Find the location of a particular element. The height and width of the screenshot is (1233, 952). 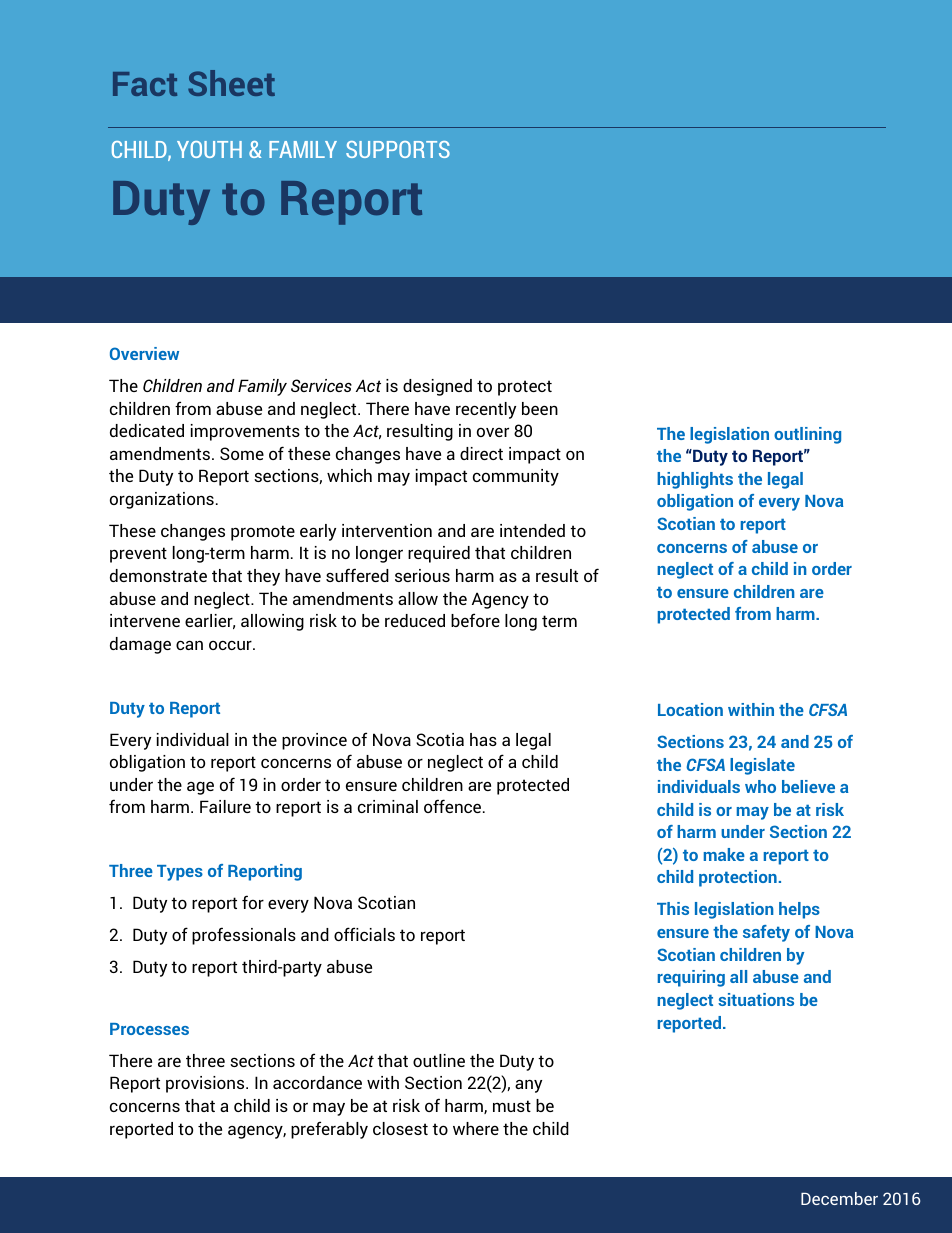

Failure is located at coordinates (225, 806).
